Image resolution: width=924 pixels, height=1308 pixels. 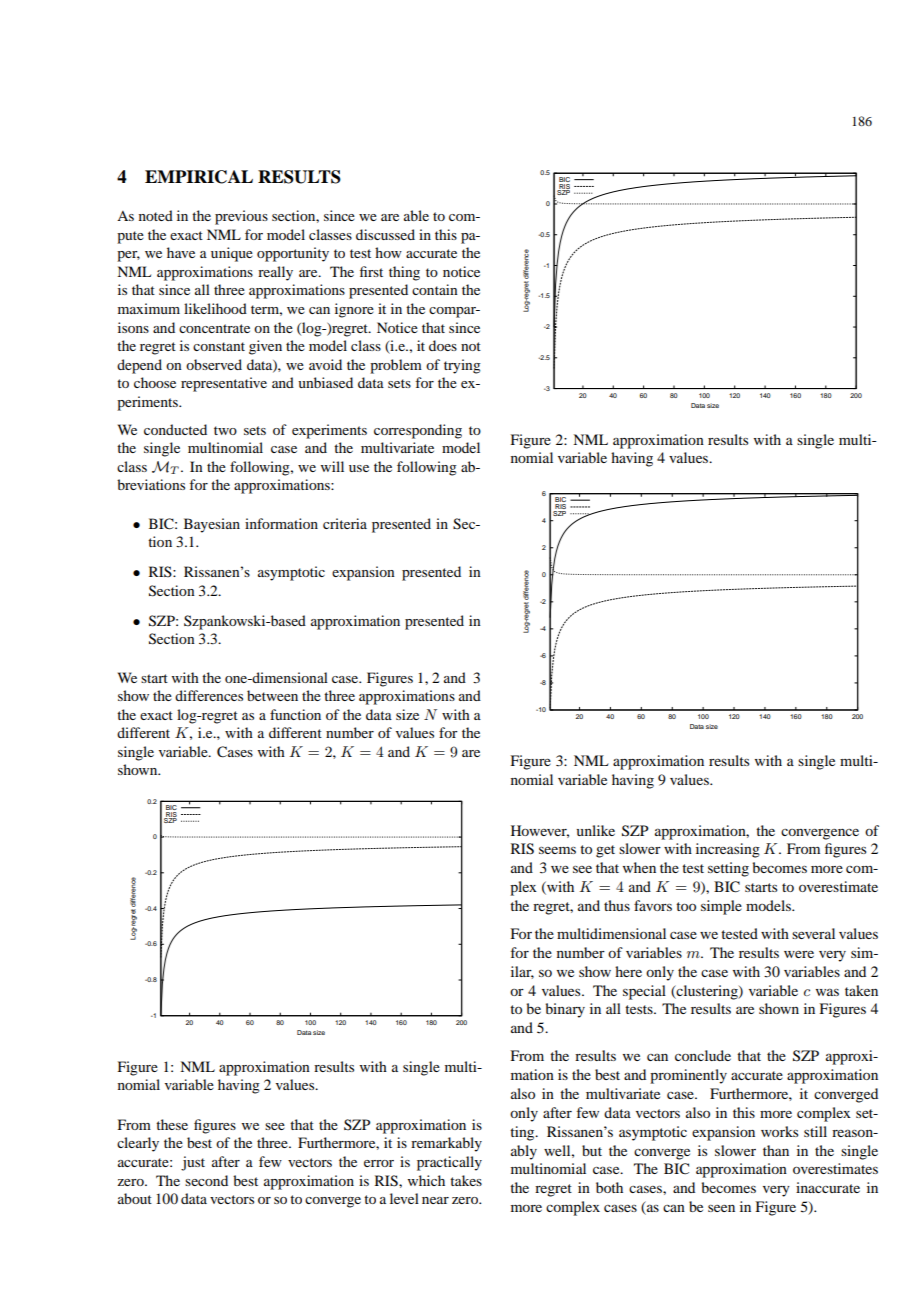 What do you see at coordinates (466, 1180) in the image?
I see `takes` at bounding box center [466, 1180].
